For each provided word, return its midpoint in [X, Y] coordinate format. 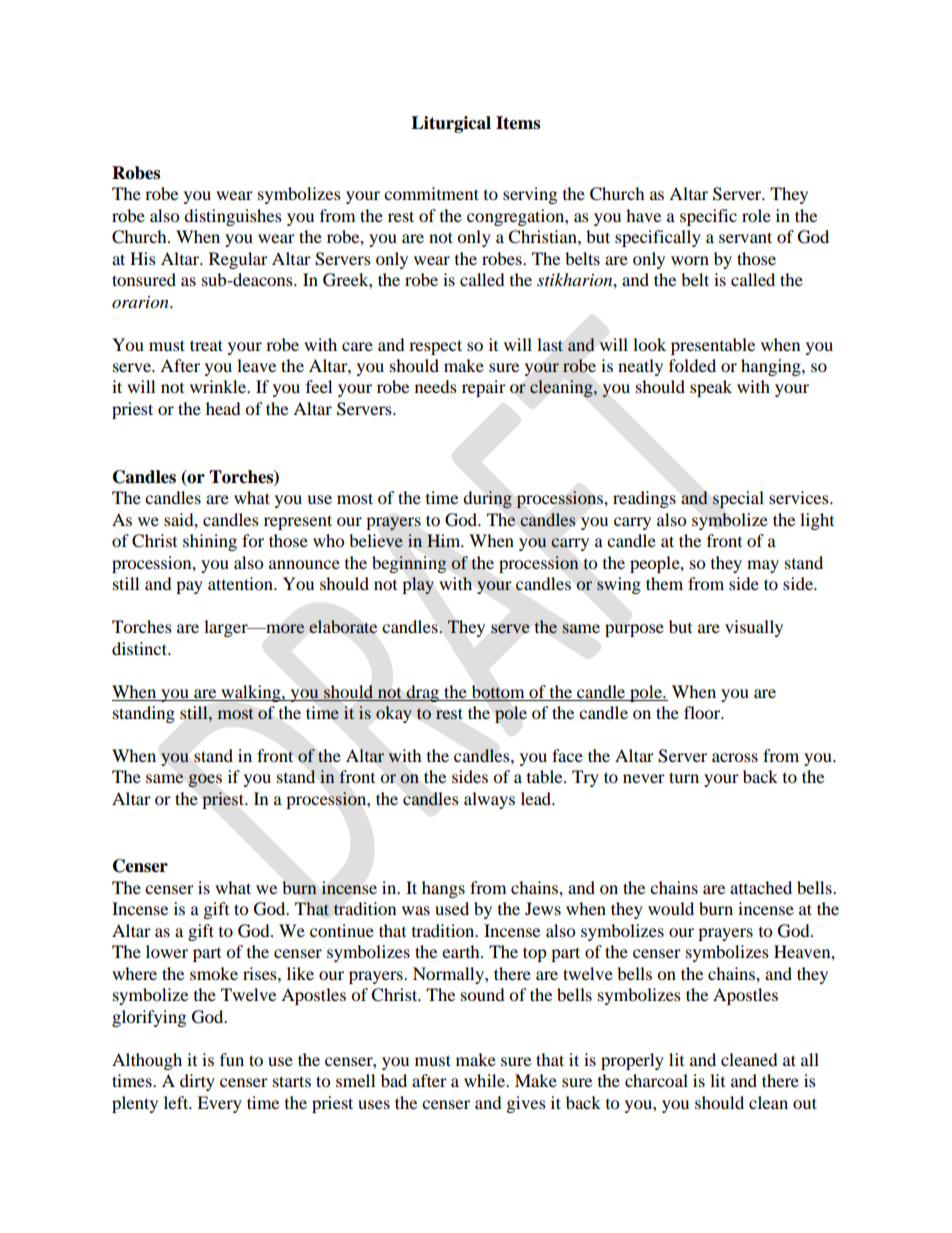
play [418, 585]
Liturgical [451, 124]
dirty [197, 1082]
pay [189, 587]
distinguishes [233, 217]
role [756, 215]
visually [754, 628]
